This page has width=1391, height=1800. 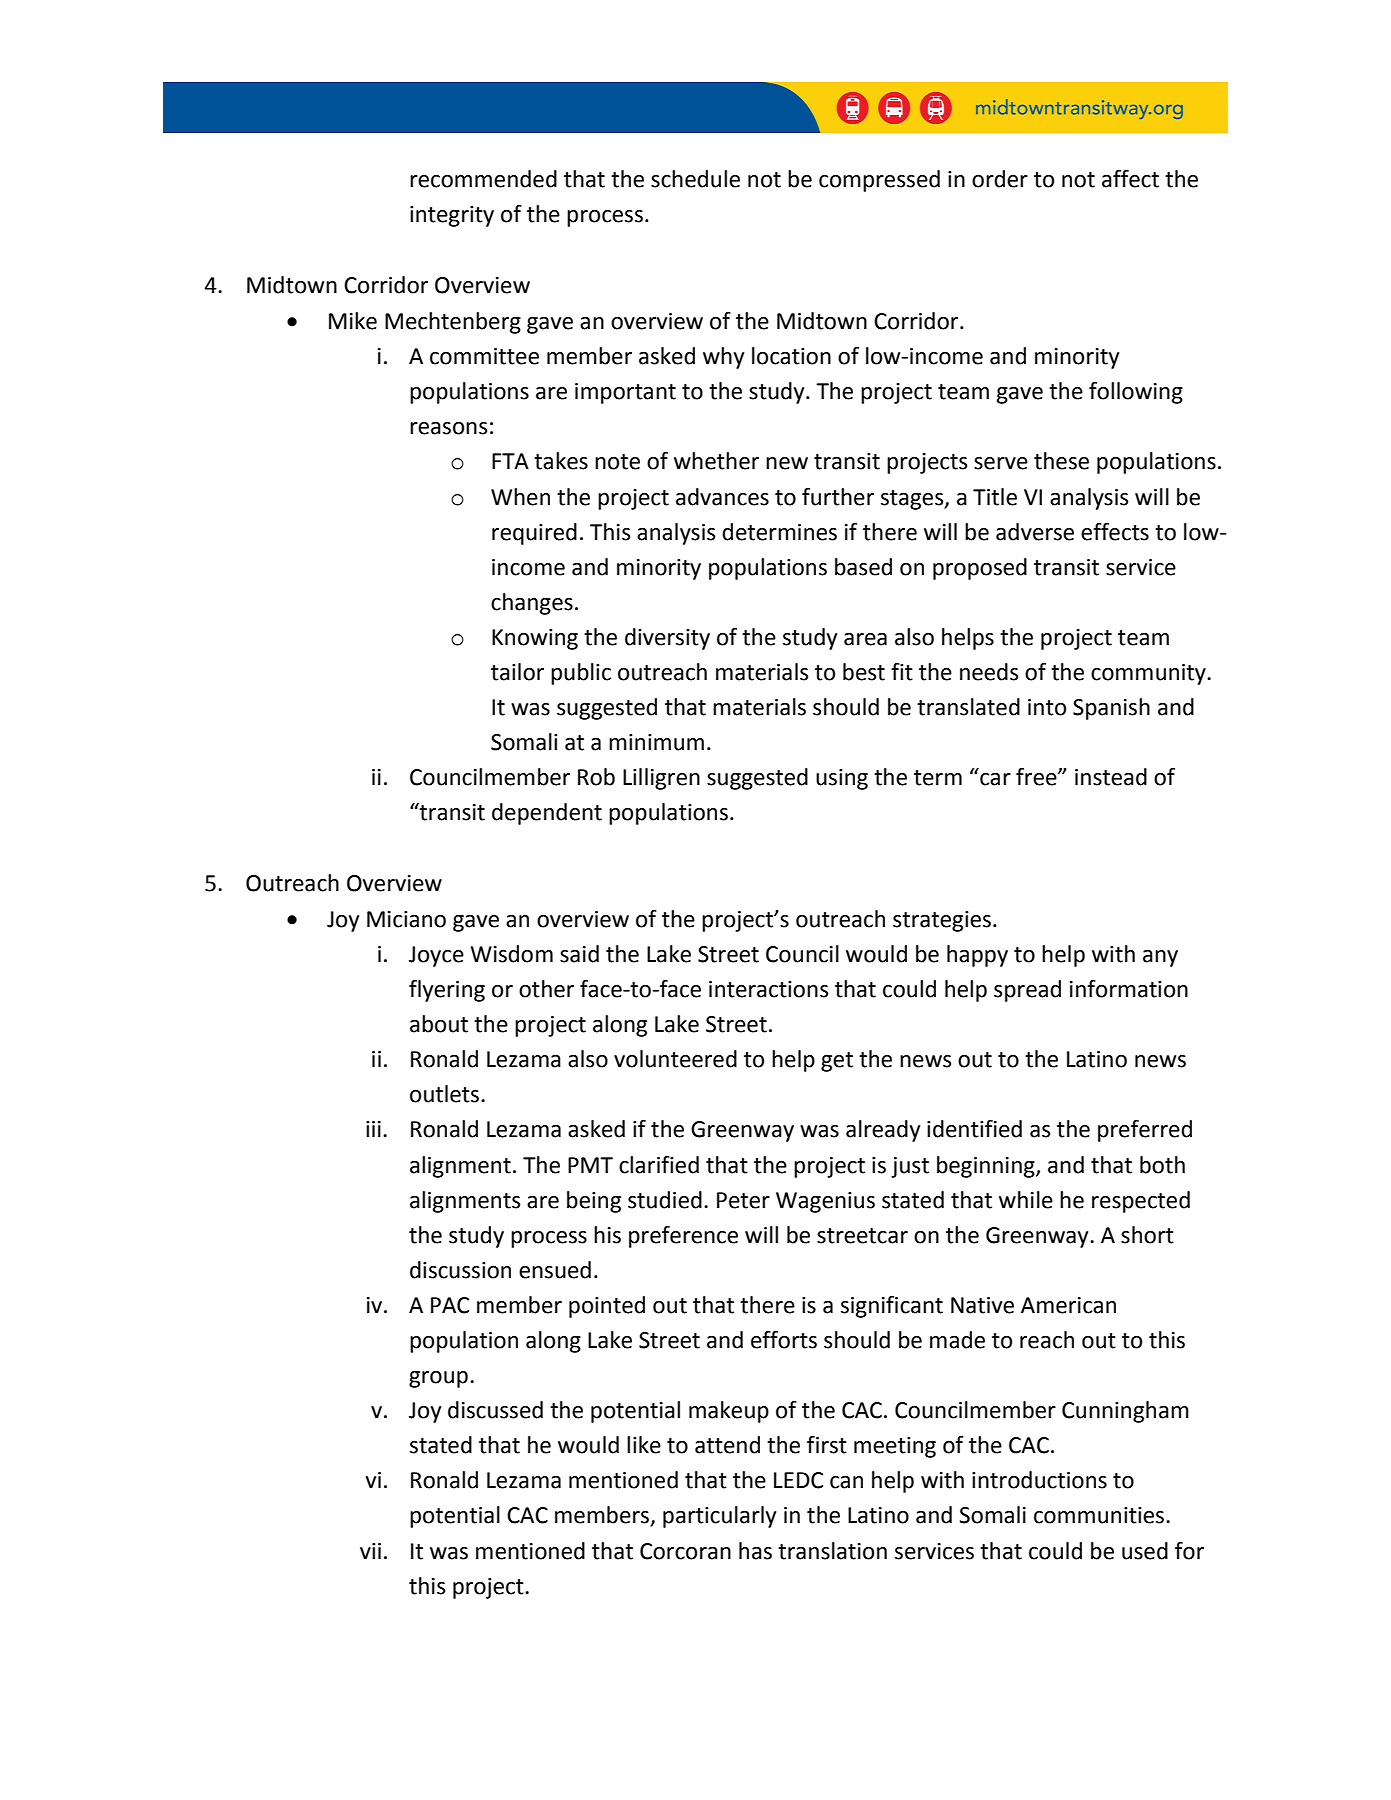 I want to click on Joyce, so click(x=436, y=956).
